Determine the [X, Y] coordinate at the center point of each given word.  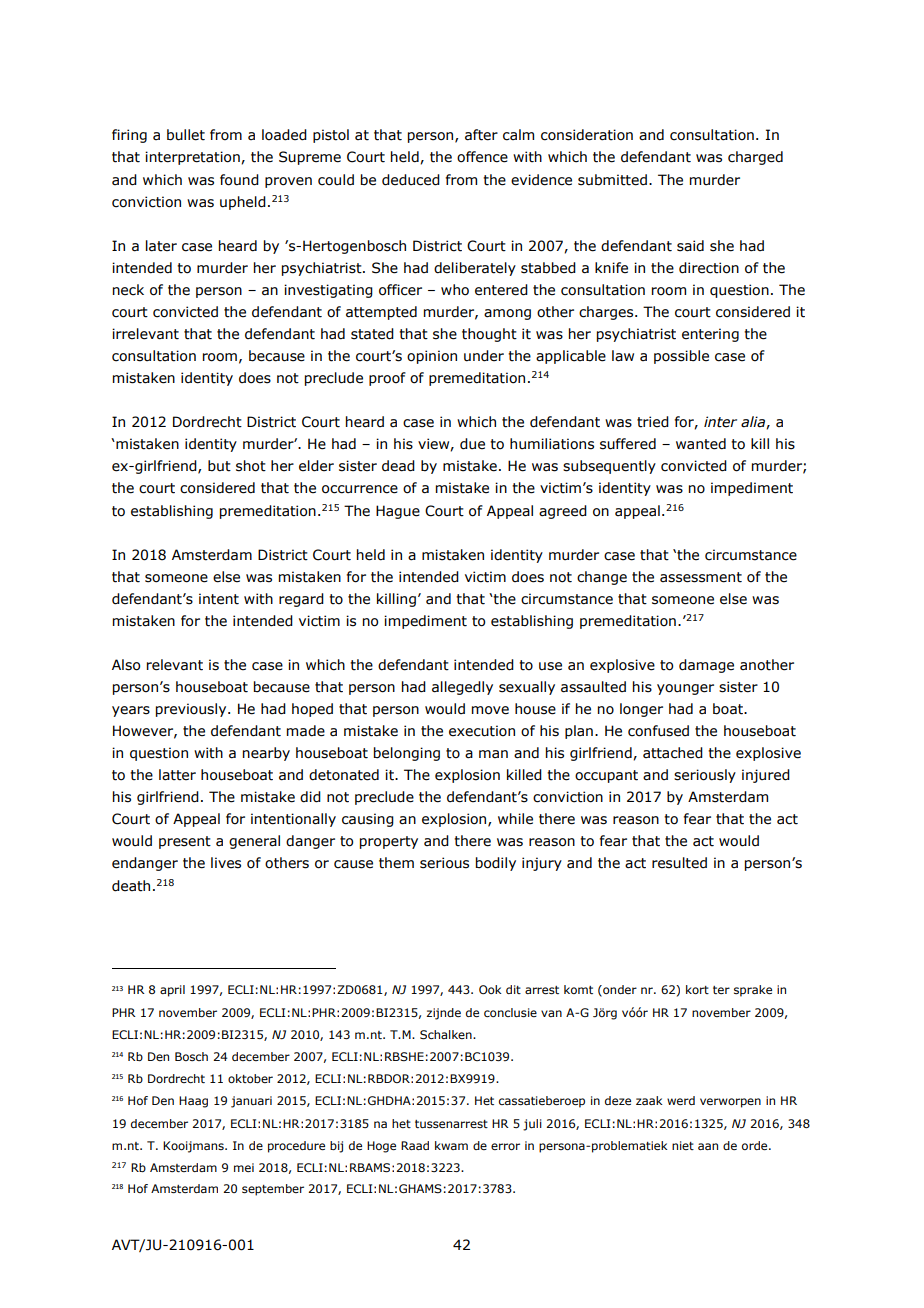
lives [226, 863]
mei [244, 1167]
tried [653, 422]
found [239, 180]
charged [755, 158]
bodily [496, 864]
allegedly [462, 688]
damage [706, 666]
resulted [679, 863]
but [219, 466]
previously [192, 710]
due [472, 444]
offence [482, 157]
